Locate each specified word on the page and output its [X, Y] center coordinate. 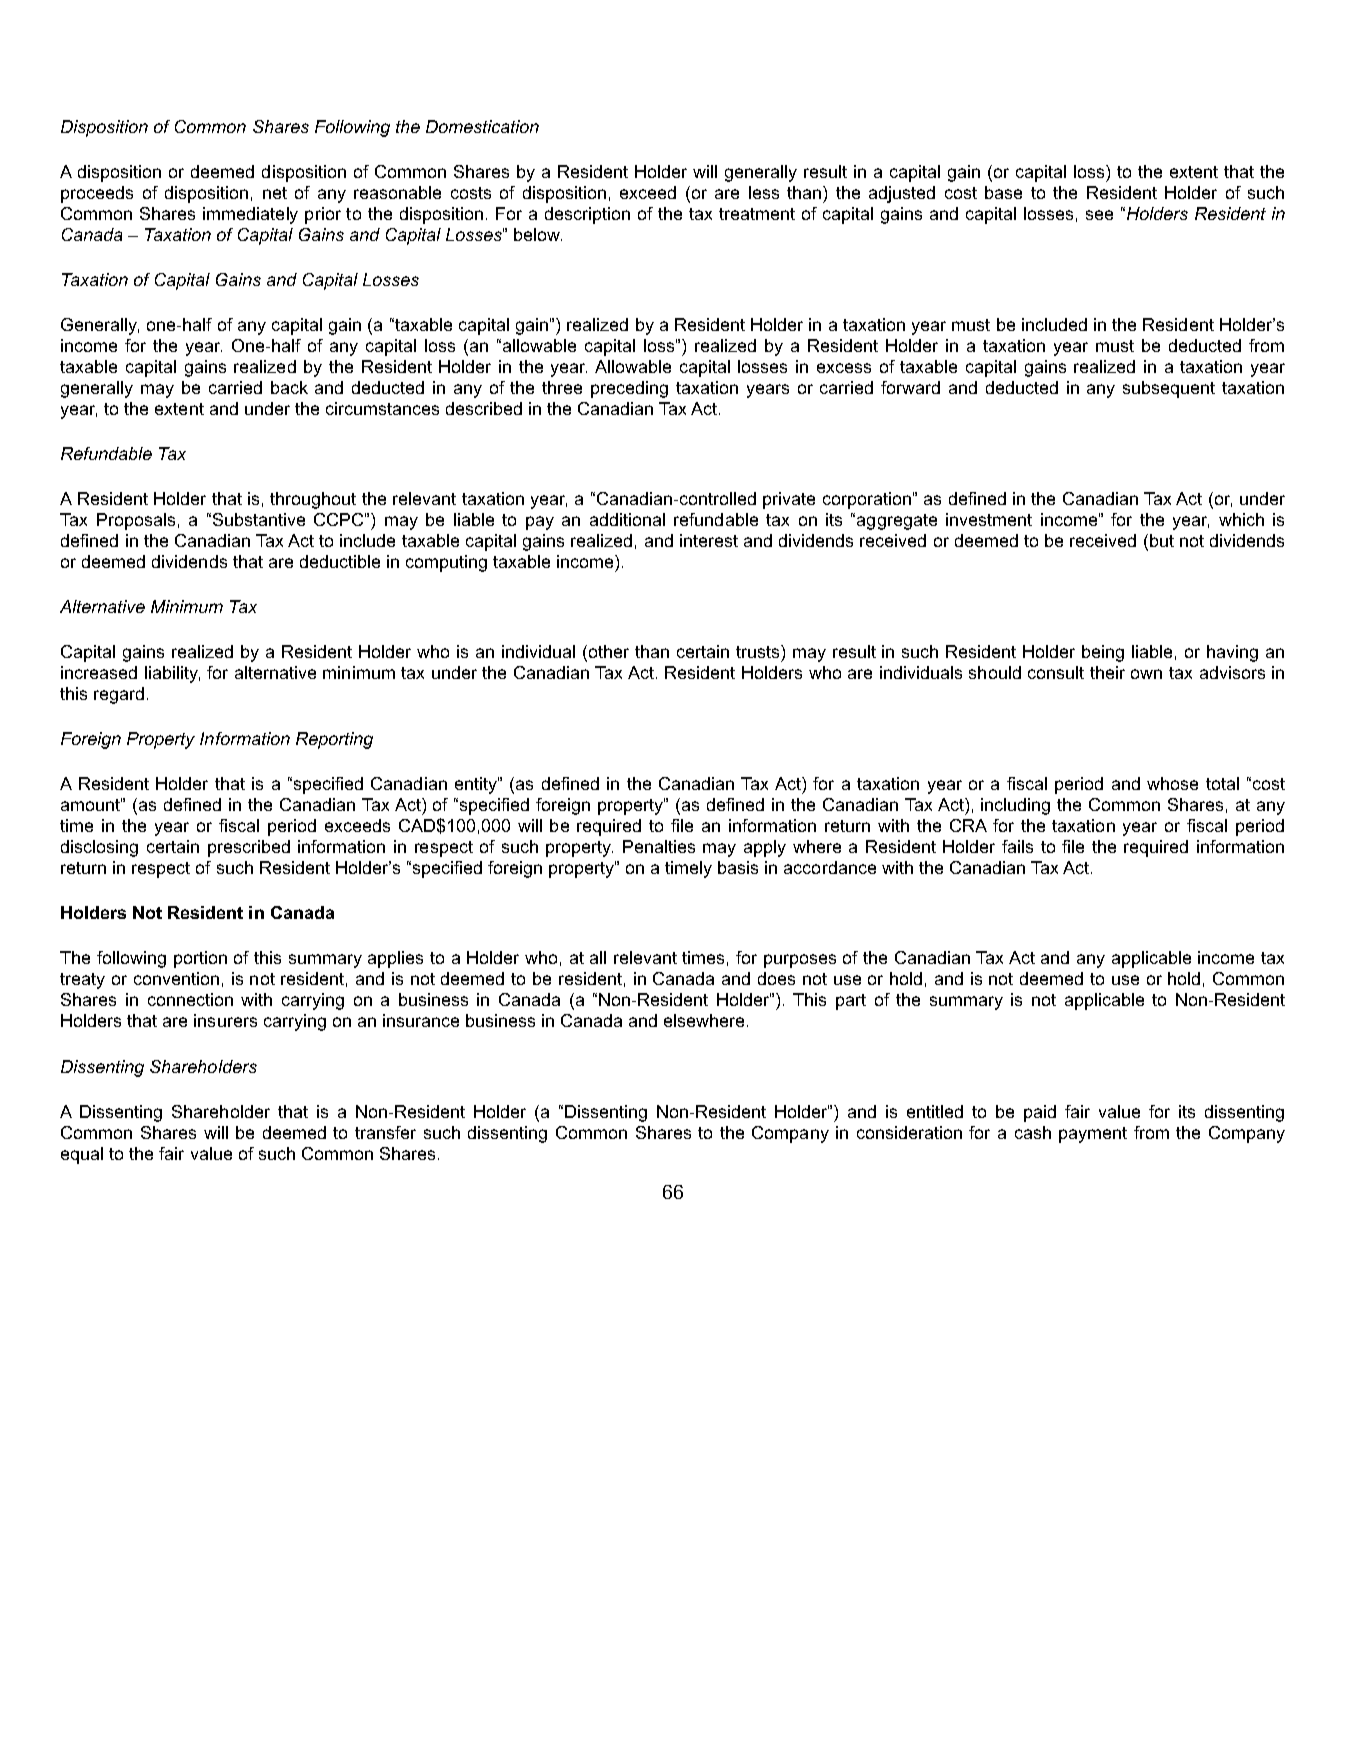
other [607, 653]
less [764, 192]
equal [82, 1155]
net [275, 193]
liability [172, 674]
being [1103, 653]
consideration [909, 1132]
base [1003, 192]
